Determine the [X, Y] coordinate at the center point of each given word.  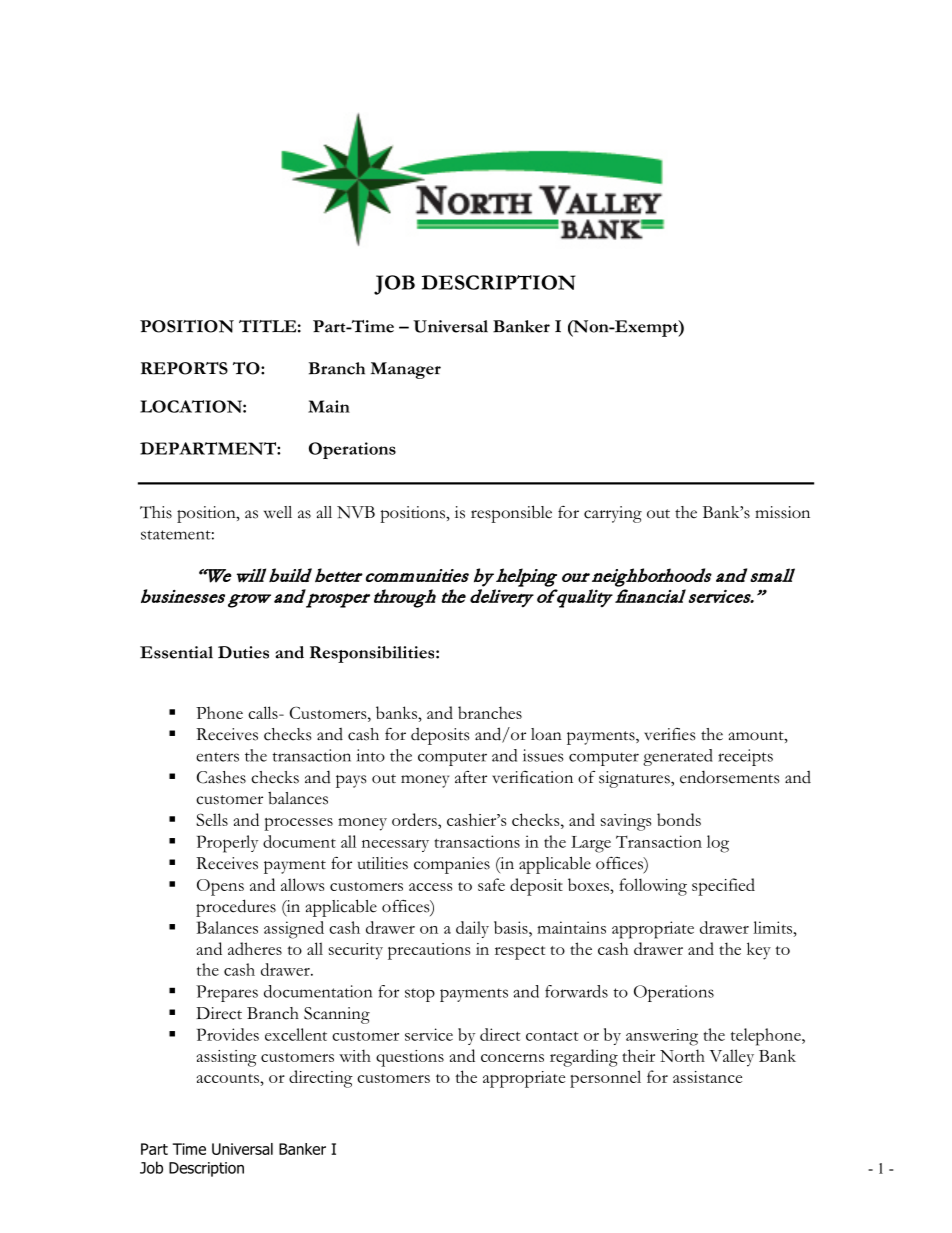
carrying [613, 514]
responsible [511, 514]
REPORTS [184, 368]
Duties [243, 652]
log [718, 844]
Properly [227, 844]
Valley [731, 1058]
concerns [512, 1058]
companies [452, 865]
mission [782, 512]
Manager [406, 370]
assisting [227, 1058]
